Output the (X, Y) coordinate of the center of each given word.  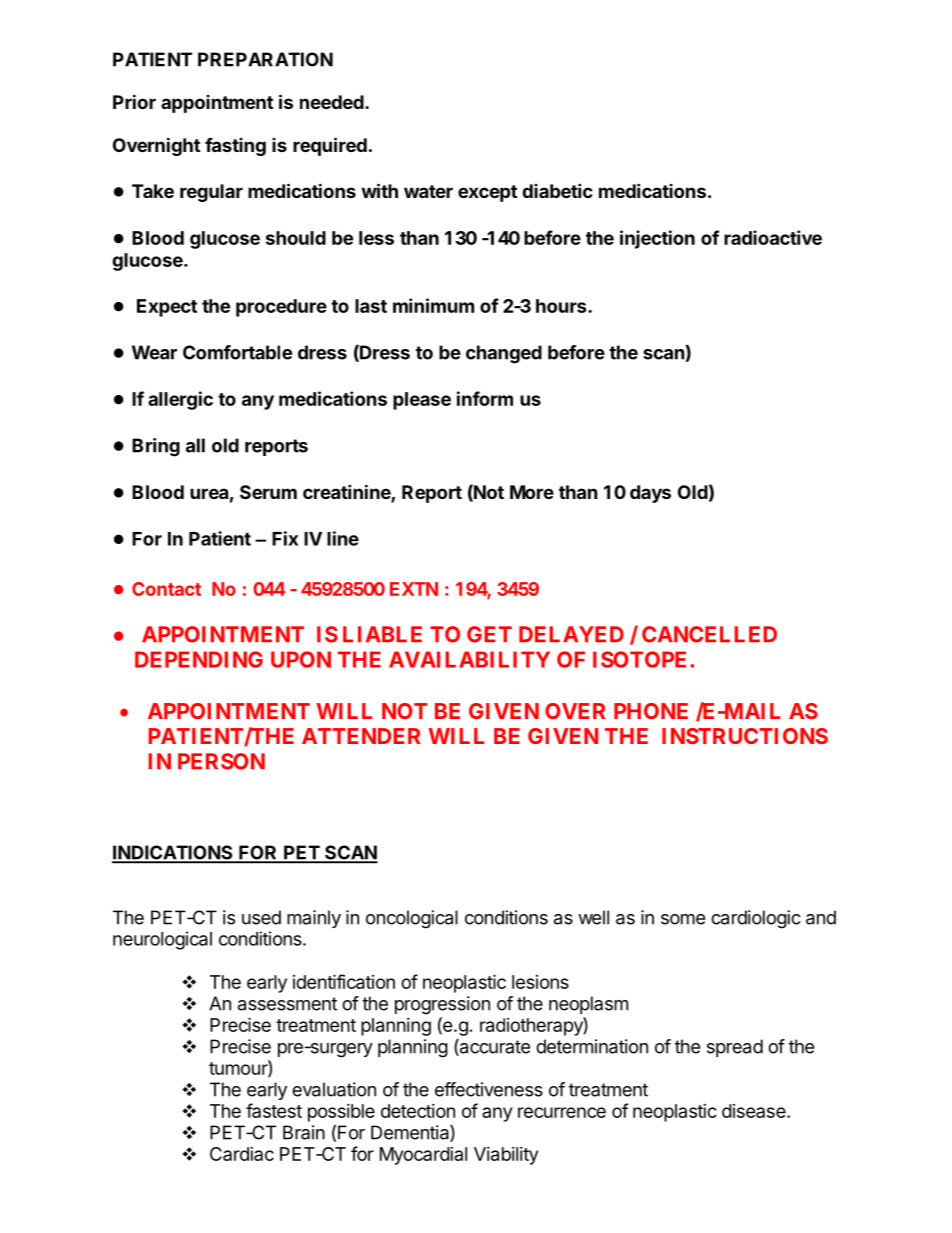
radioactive (773, 237)
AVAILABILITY (469, 659)
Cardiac (242, 1154)
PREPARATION (265, 59)
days (650, 494)
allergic (180, 400)
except (487, 193)
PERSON (221, 761)
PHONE (651, 711)
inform (485, 398)
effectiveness (489, 1089)
